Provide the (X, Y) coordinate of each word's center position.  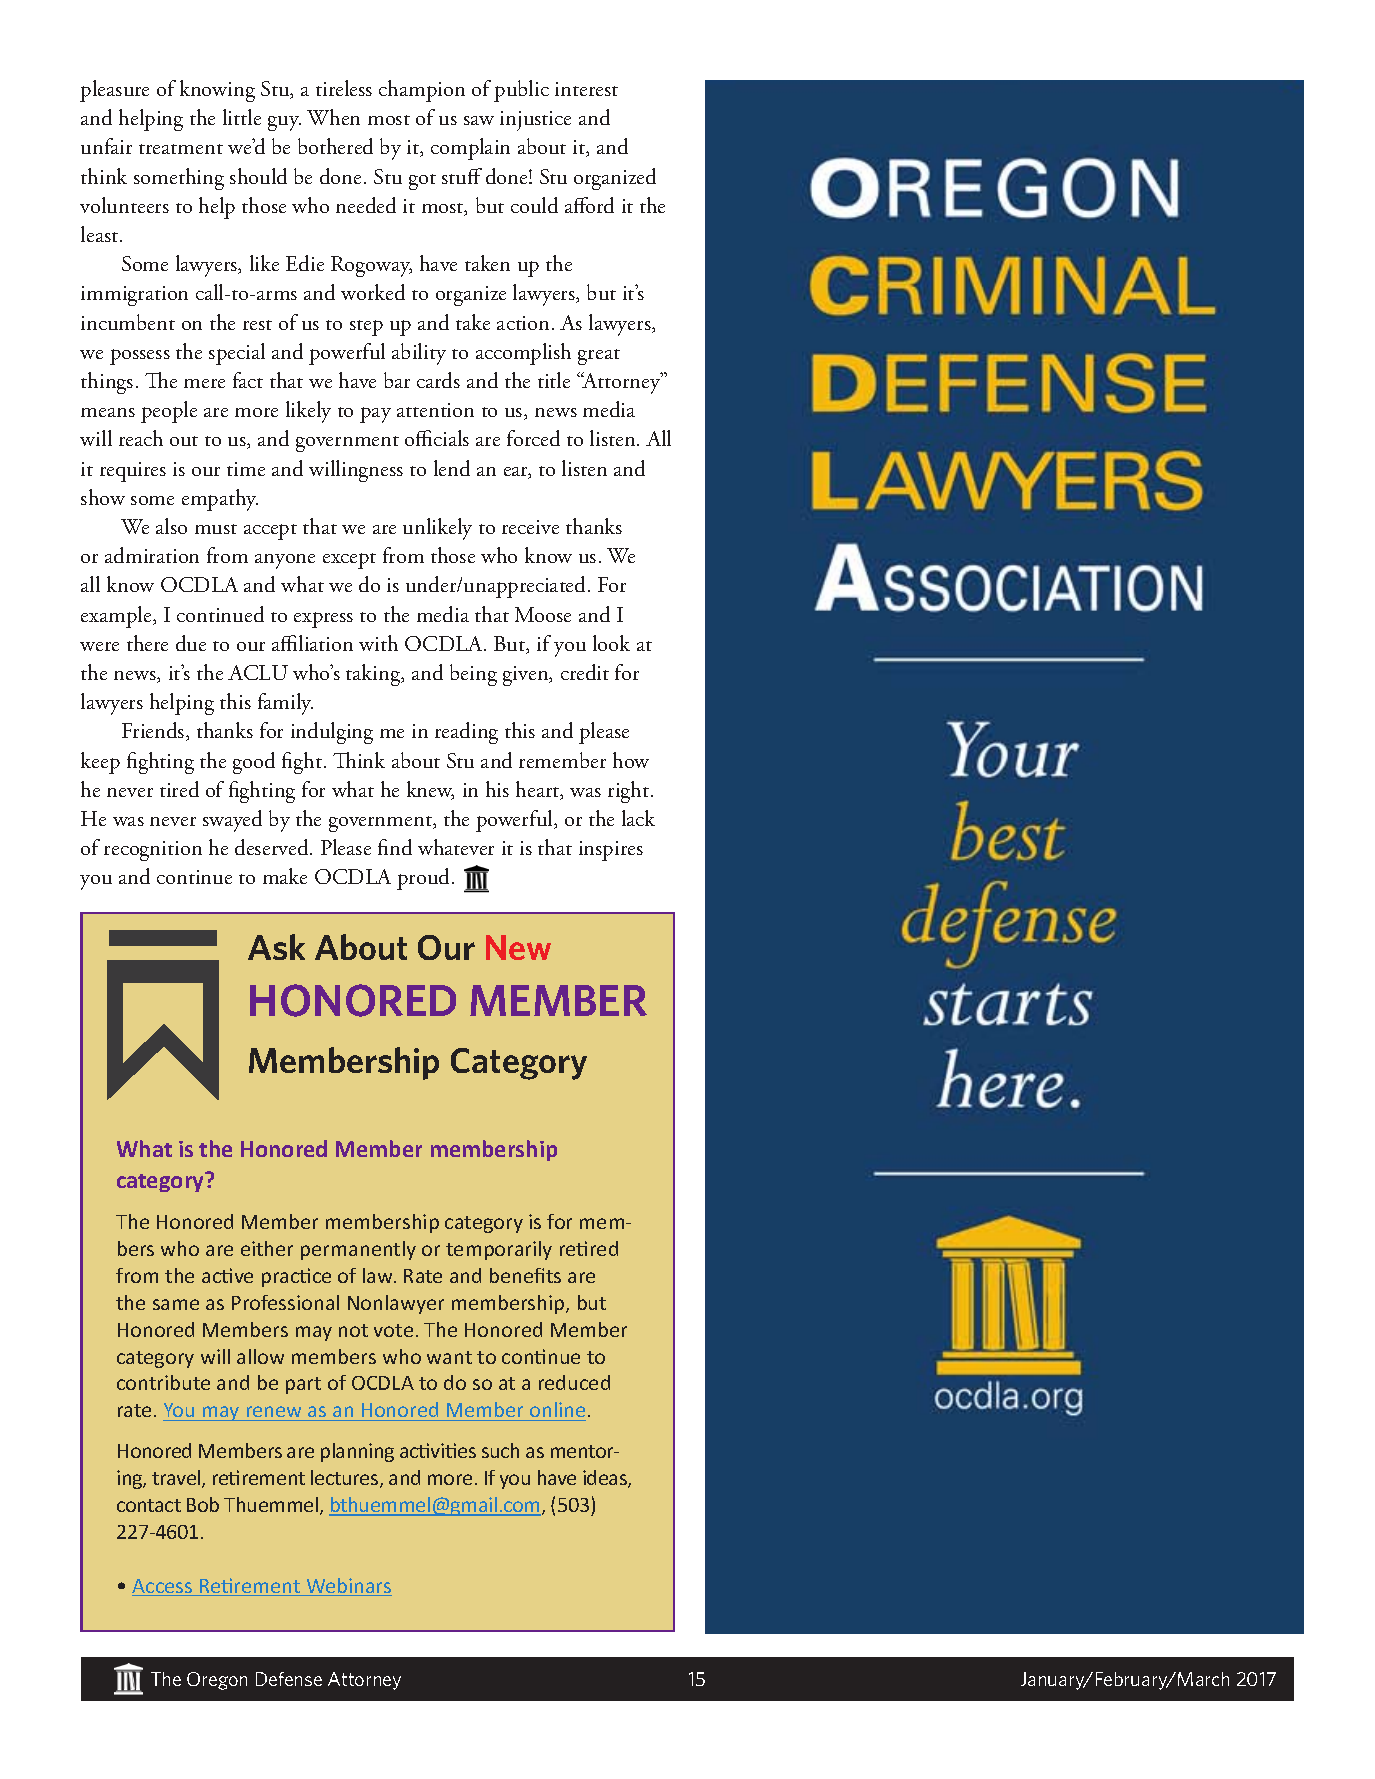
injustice (535, 121)
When (333, 117)
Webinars (348, 1587)
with (378, 643)
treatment (181, 149)
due (191, 643)
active (227, 1275)
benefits (525, 1275)
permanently (358, 1250)
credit (585, 672)
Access (163, 1587)
